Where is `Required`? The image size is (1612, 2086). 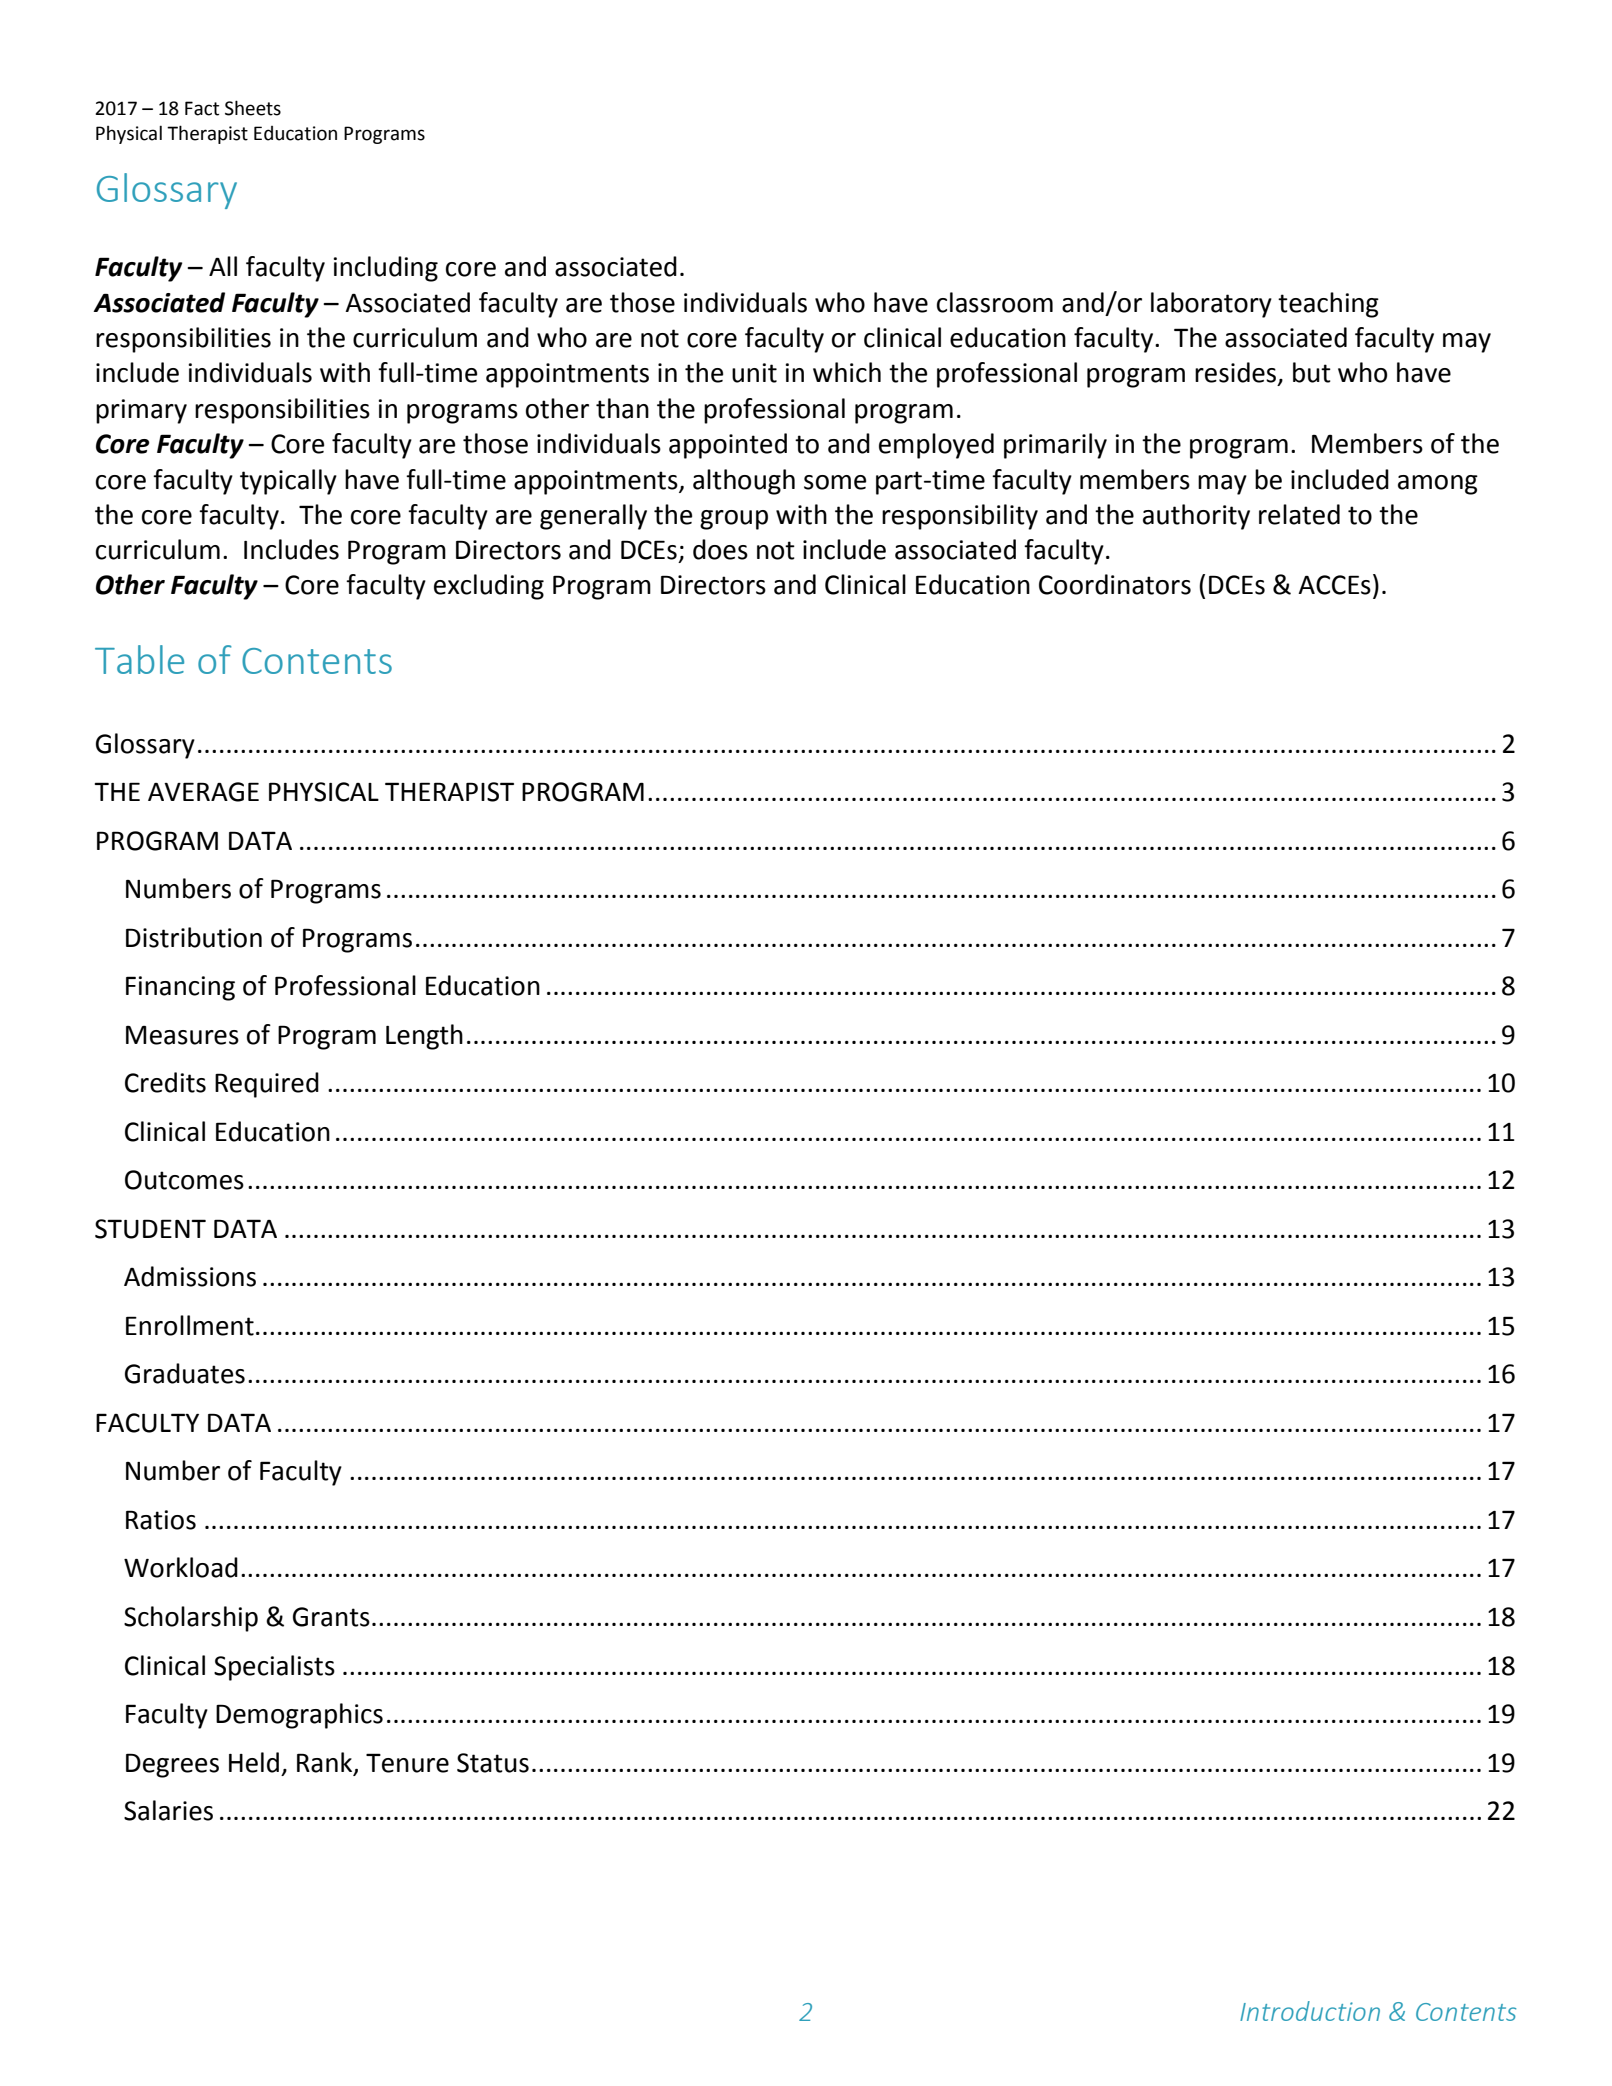
Required is located at coordinates (267, 1085).
